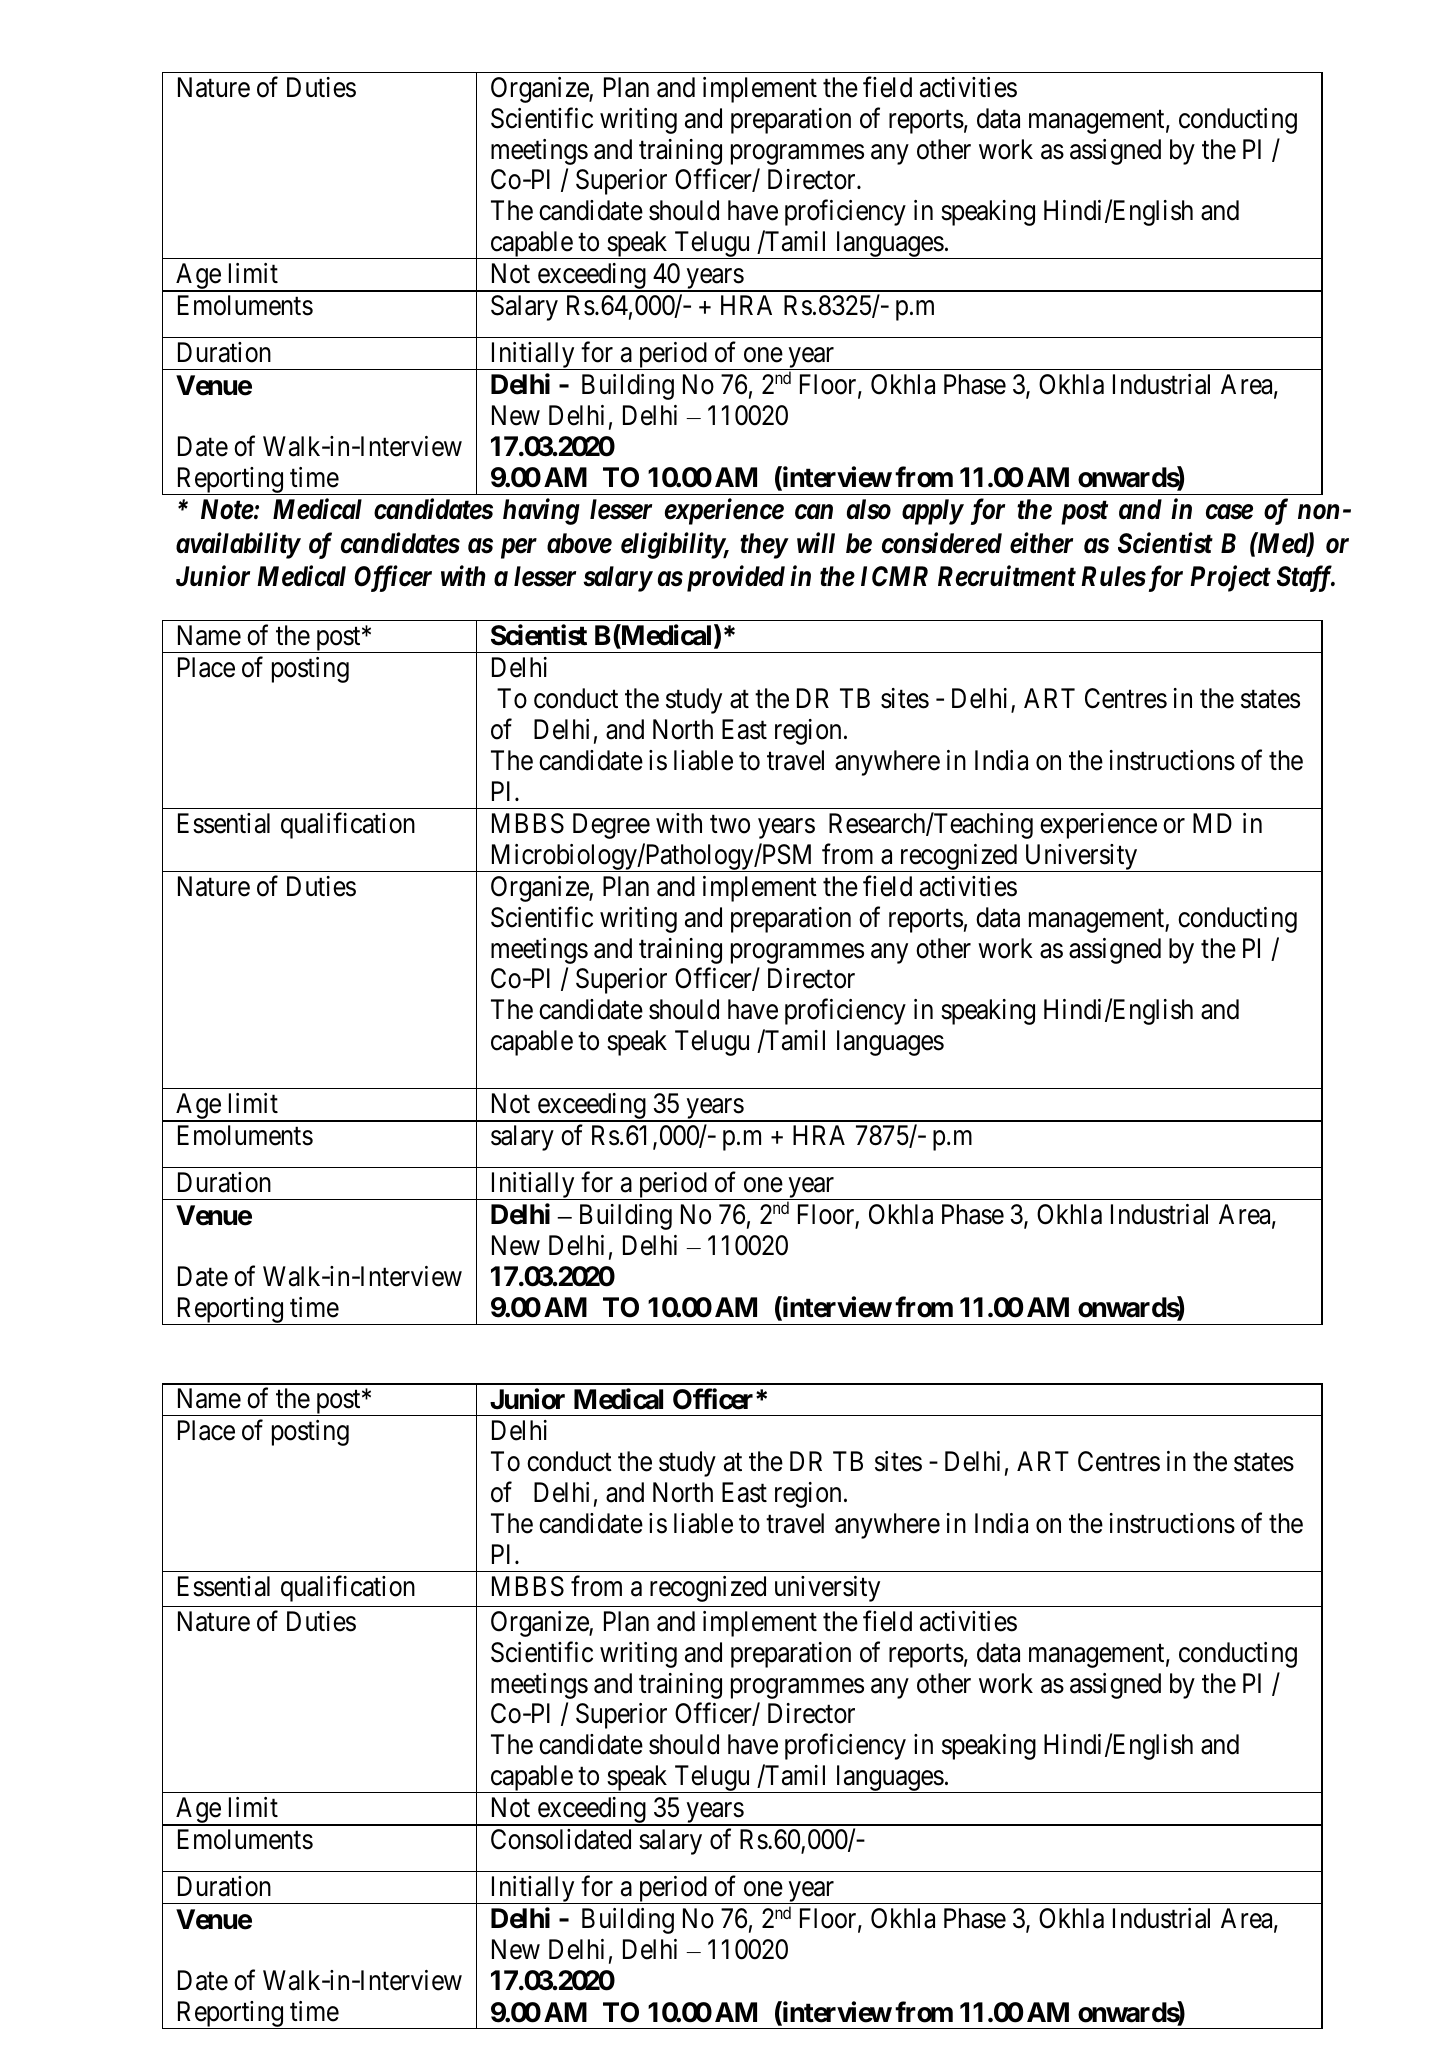 This screenshot has height=2056, width=1454. I want to click on Recruitment, so click(1007, 576).
